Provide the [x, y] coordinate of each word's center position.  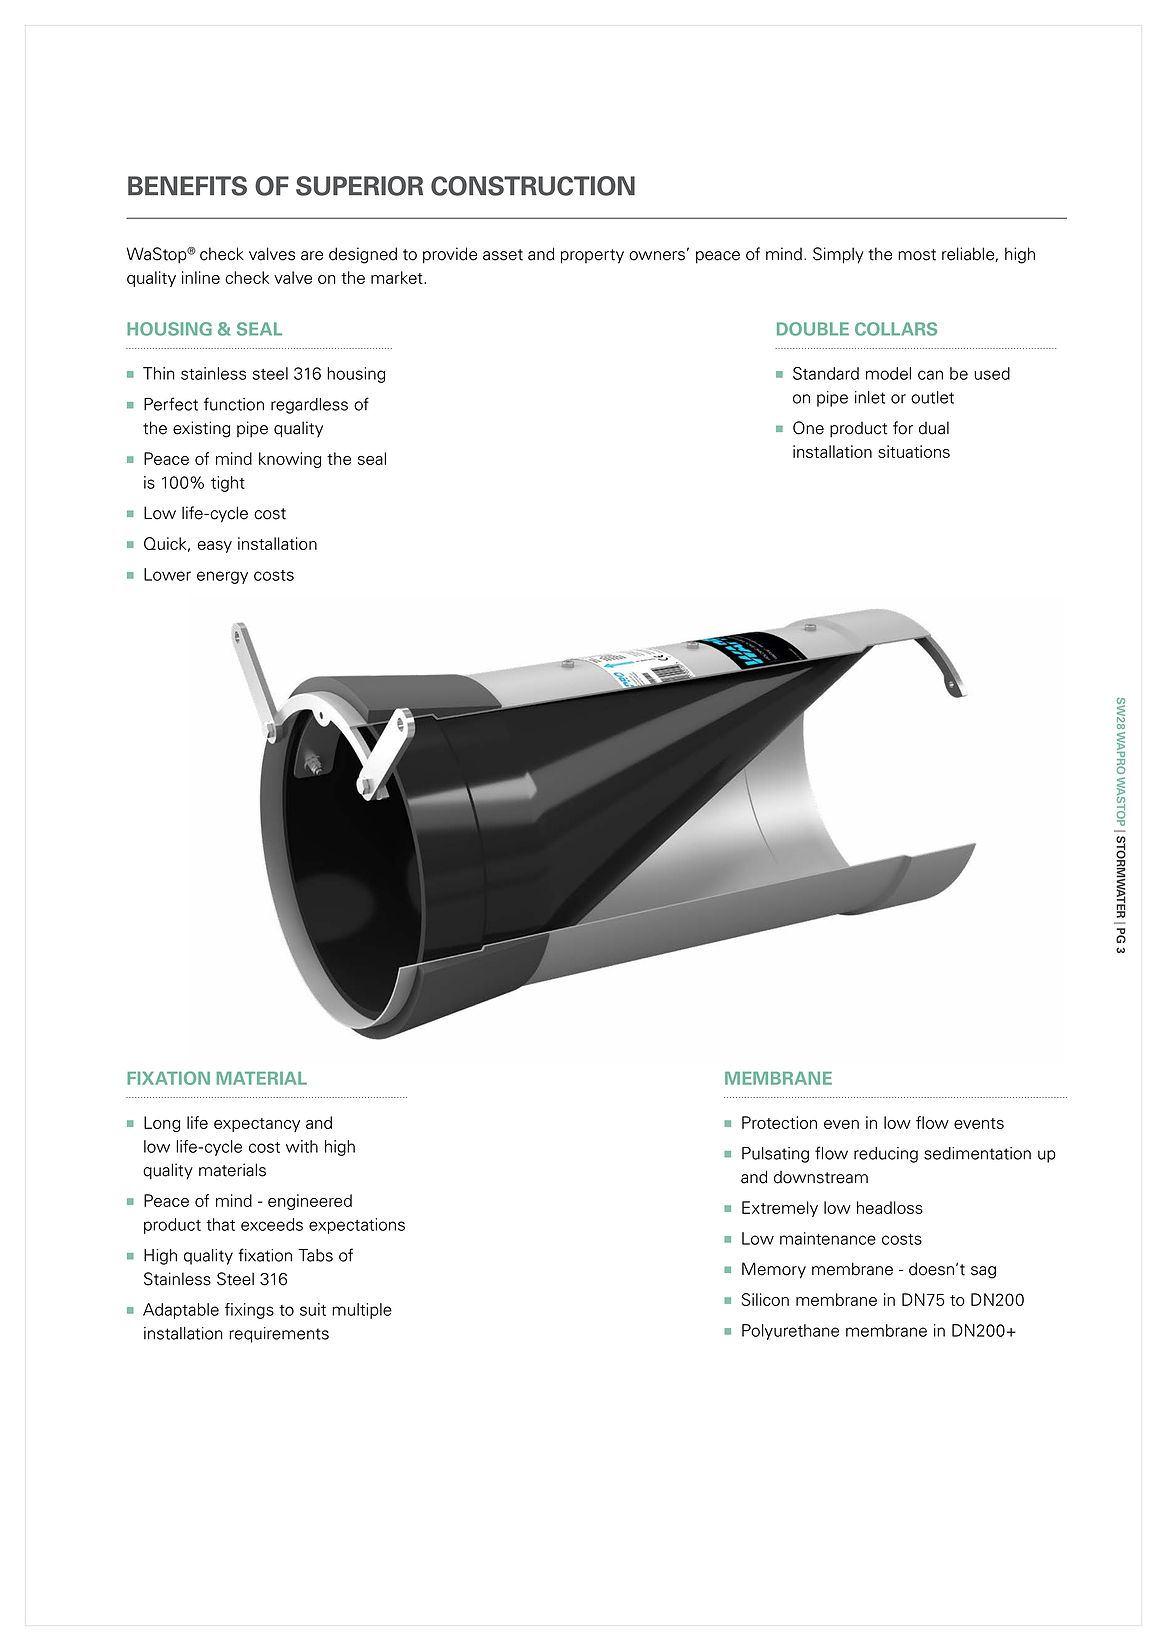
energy [222, 577]
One [808, 428]
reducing [886, 1155]
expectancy [257, 1125]
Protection [779, 1122]
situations [914, 451]
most [917, 255]
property [592, 256]
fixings [249, 1311]
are [312, 256]
